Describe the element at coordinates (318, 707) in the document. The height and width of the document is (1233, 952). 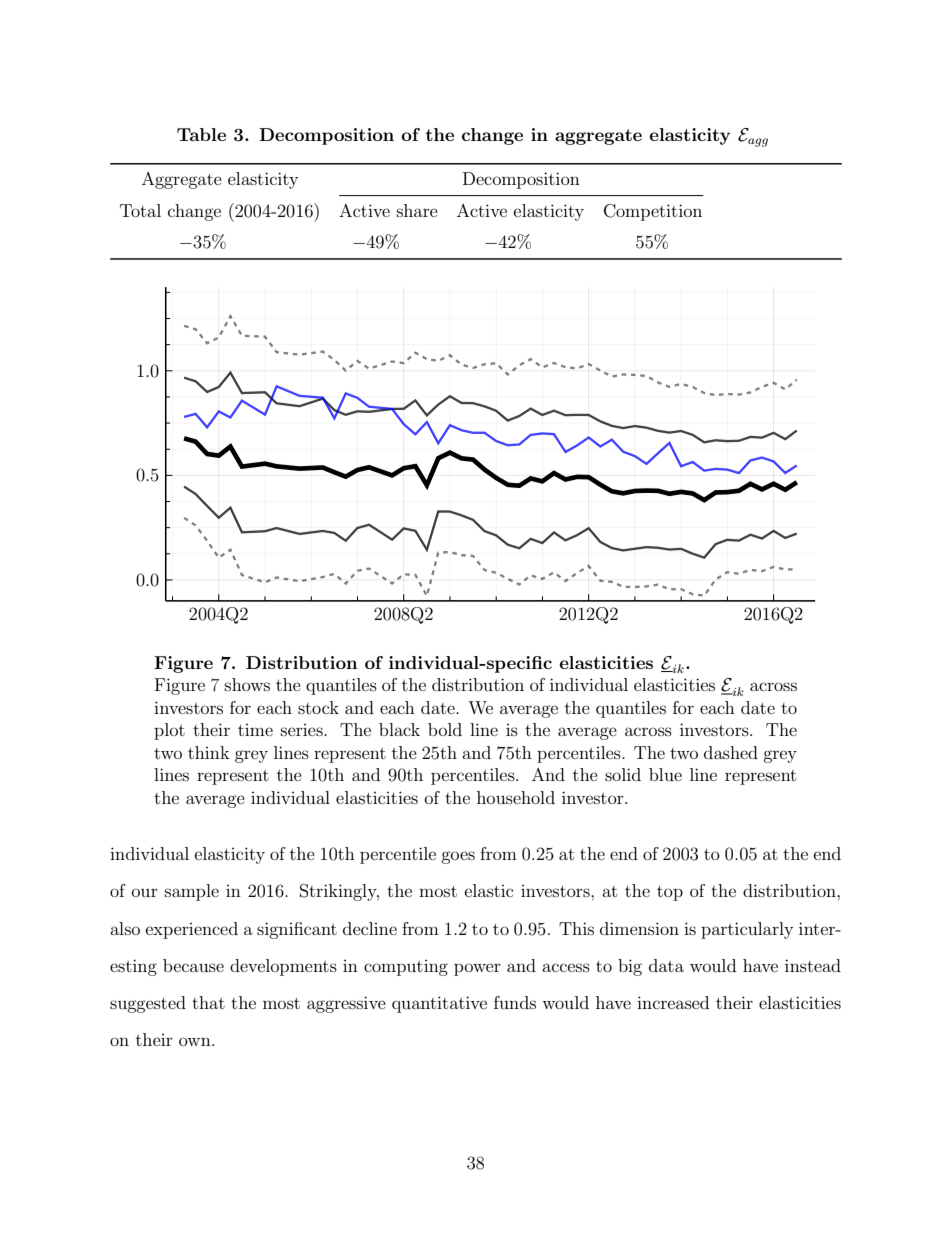
I see `stock` at that location.
